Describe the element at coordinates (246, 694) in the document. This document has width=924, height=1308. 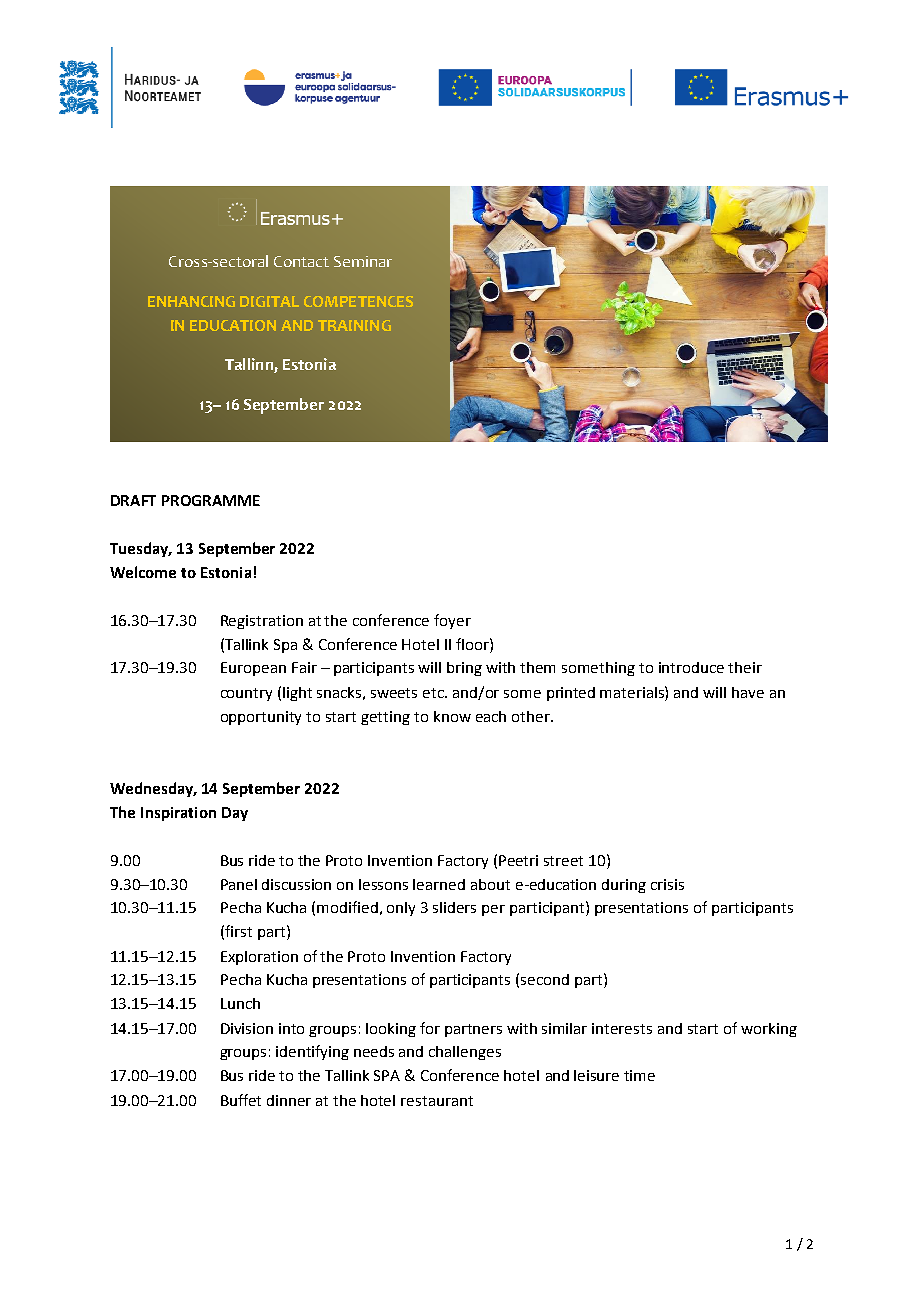
I see `country` at that location.
